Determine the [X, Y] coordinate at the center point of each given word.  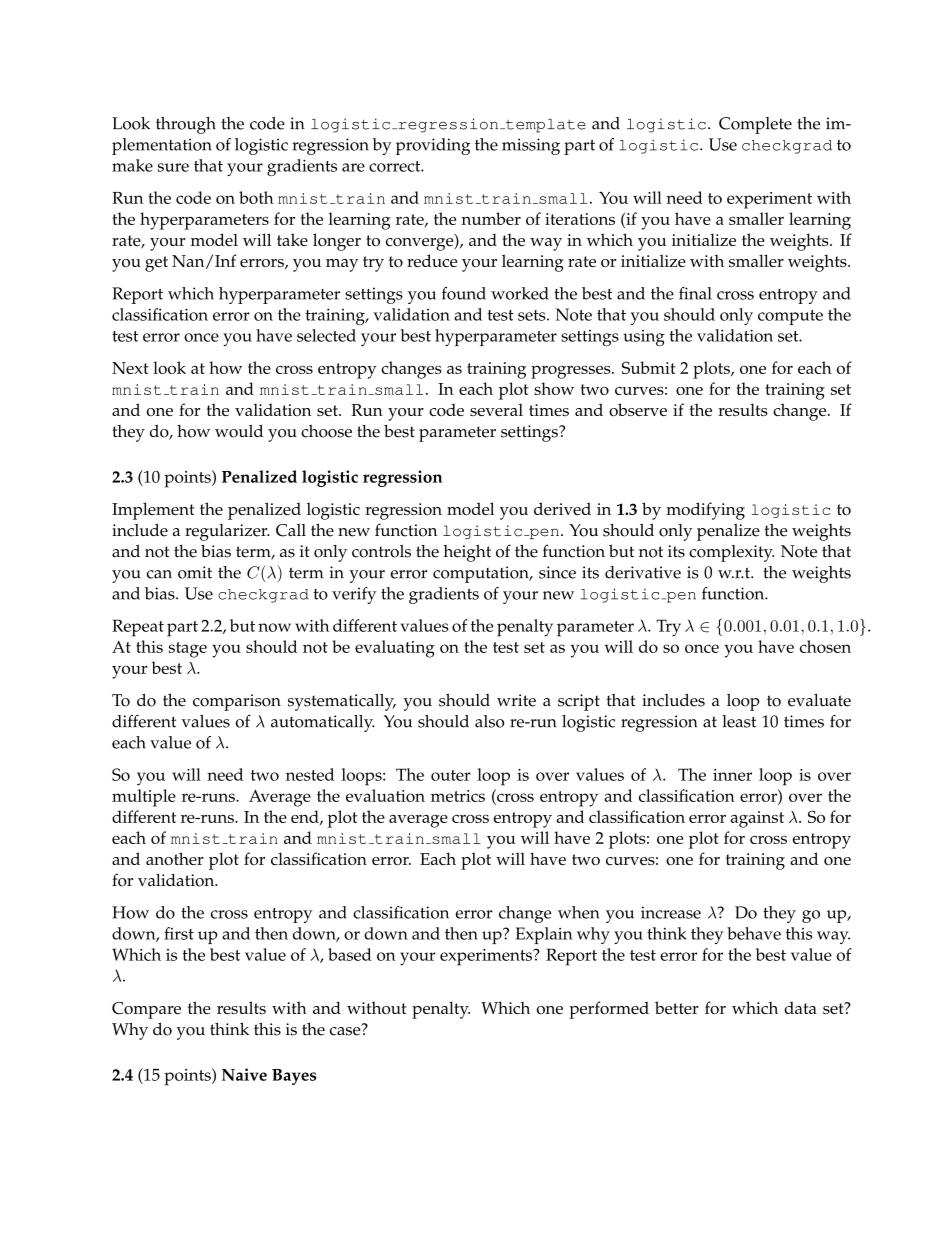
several [496, 409]
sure [173, 167]
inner [732, 775]
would [239, 431]
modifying [705, 511]
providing [433, 146]
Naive [244, 1074]
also [489, 721]
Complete [755, 125]
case [346, 1030]
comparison [237, 702]
